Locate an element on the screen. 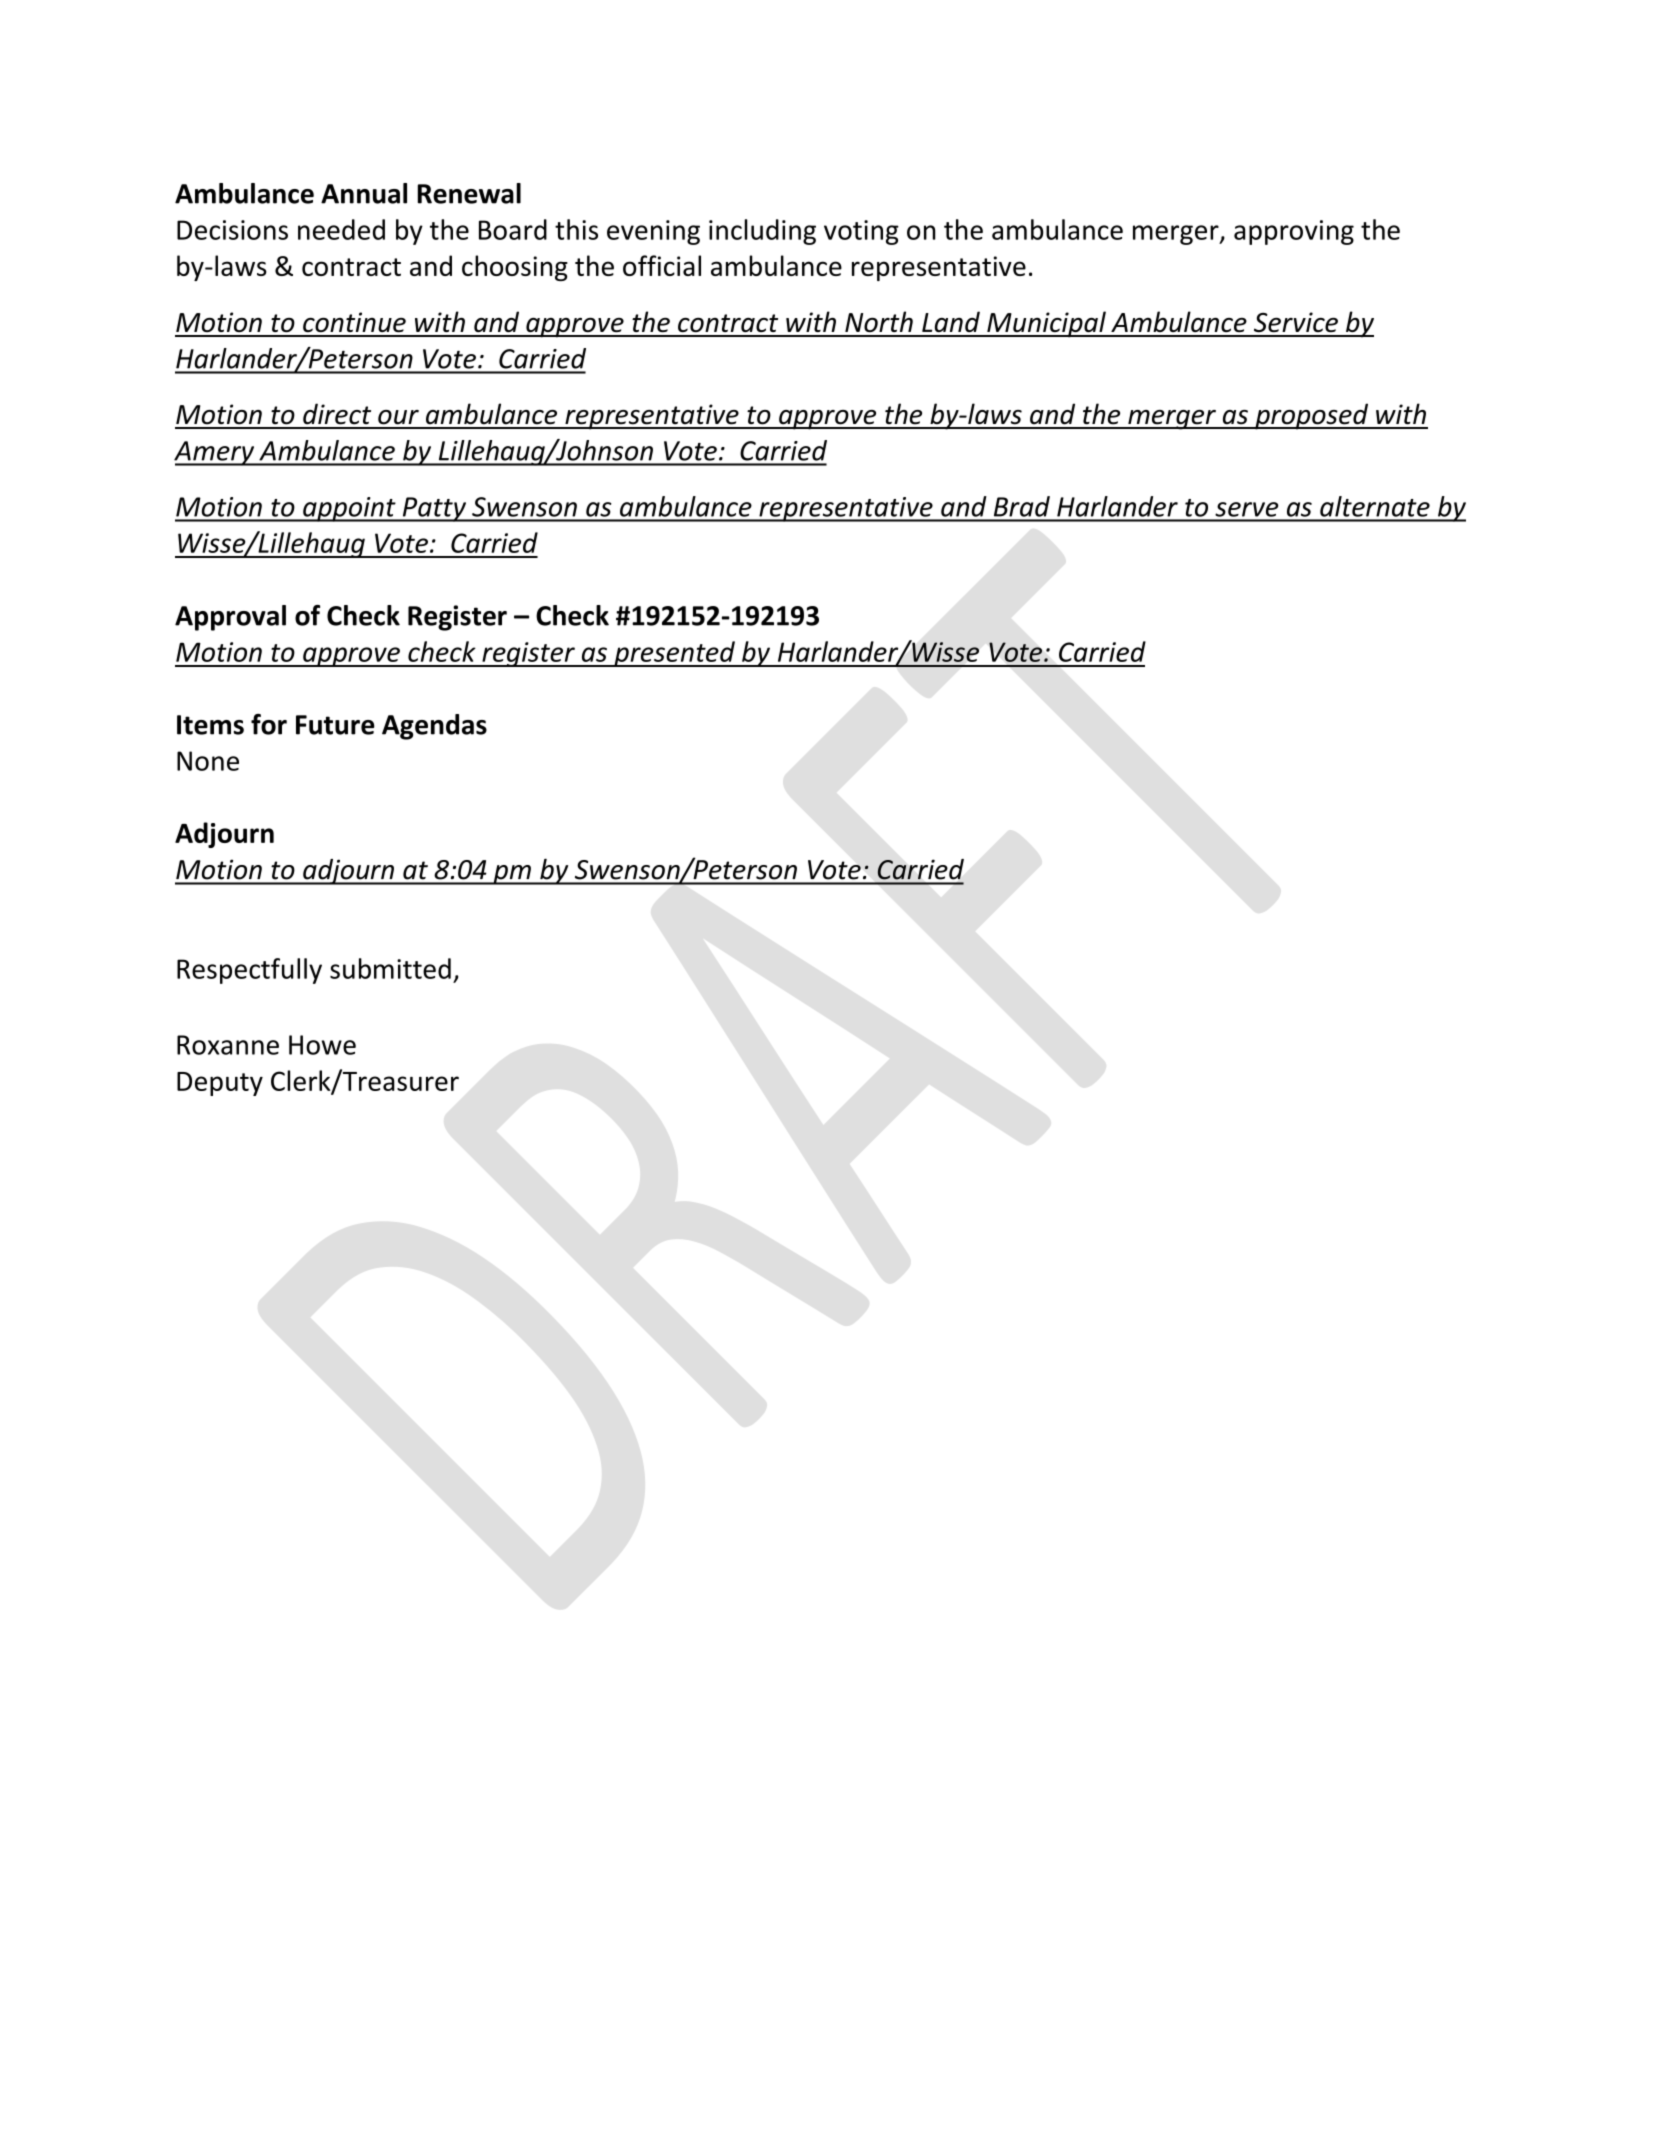  Howe is located at coordinates (322, 1045).
